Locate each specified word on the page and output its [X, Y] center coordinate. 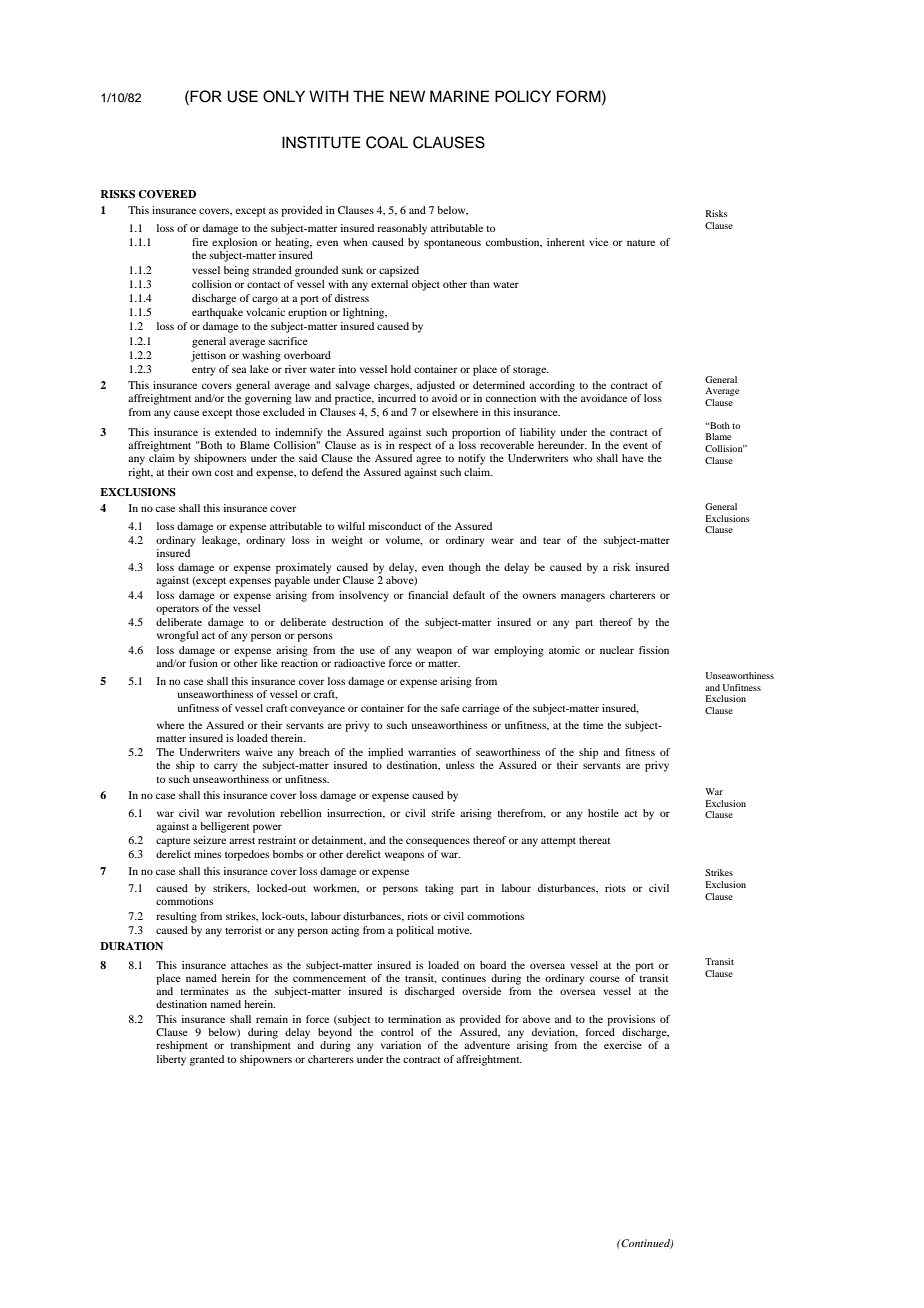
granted [207, 1060]
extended [236, 432]
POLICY [523, 96]
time [593, 725]
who [582, 458]
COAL [387, 142]
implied [385, 753]
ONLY [284, 96]
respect [415, 447]
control [397, 1032]
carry [225, 767]
